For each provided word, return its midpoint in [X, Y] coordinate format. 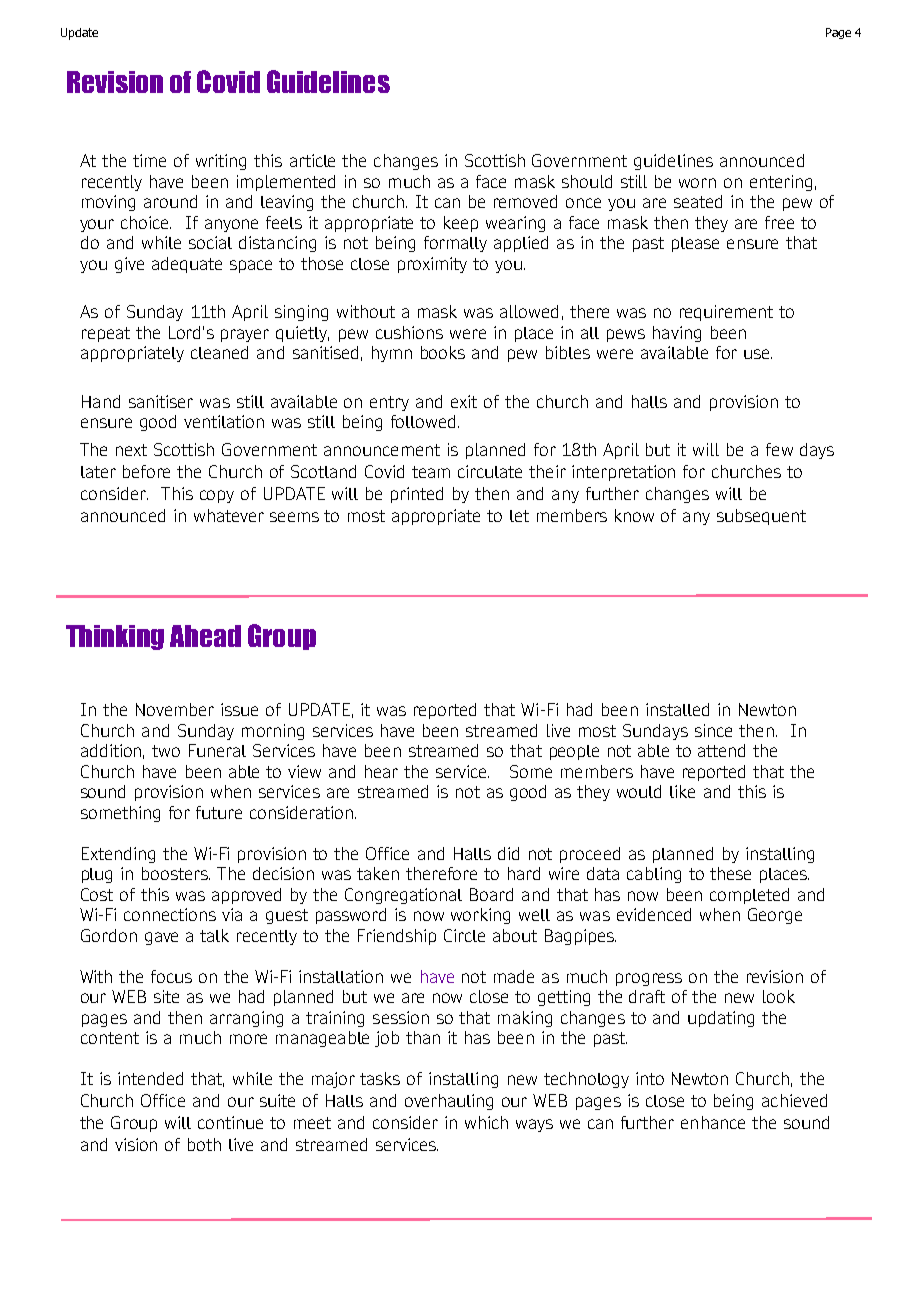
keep [461, 224]
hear [381, 771]
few [779, 449]
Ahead [205, 636]
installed [677, 709]
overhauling [449, 1102]
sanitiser [161, 401]
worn [697, 183]
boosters [176, 873]
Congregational [403, 896]
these [730, 873]
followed [423, 421]
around [170, 201]
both [204, 1144]
